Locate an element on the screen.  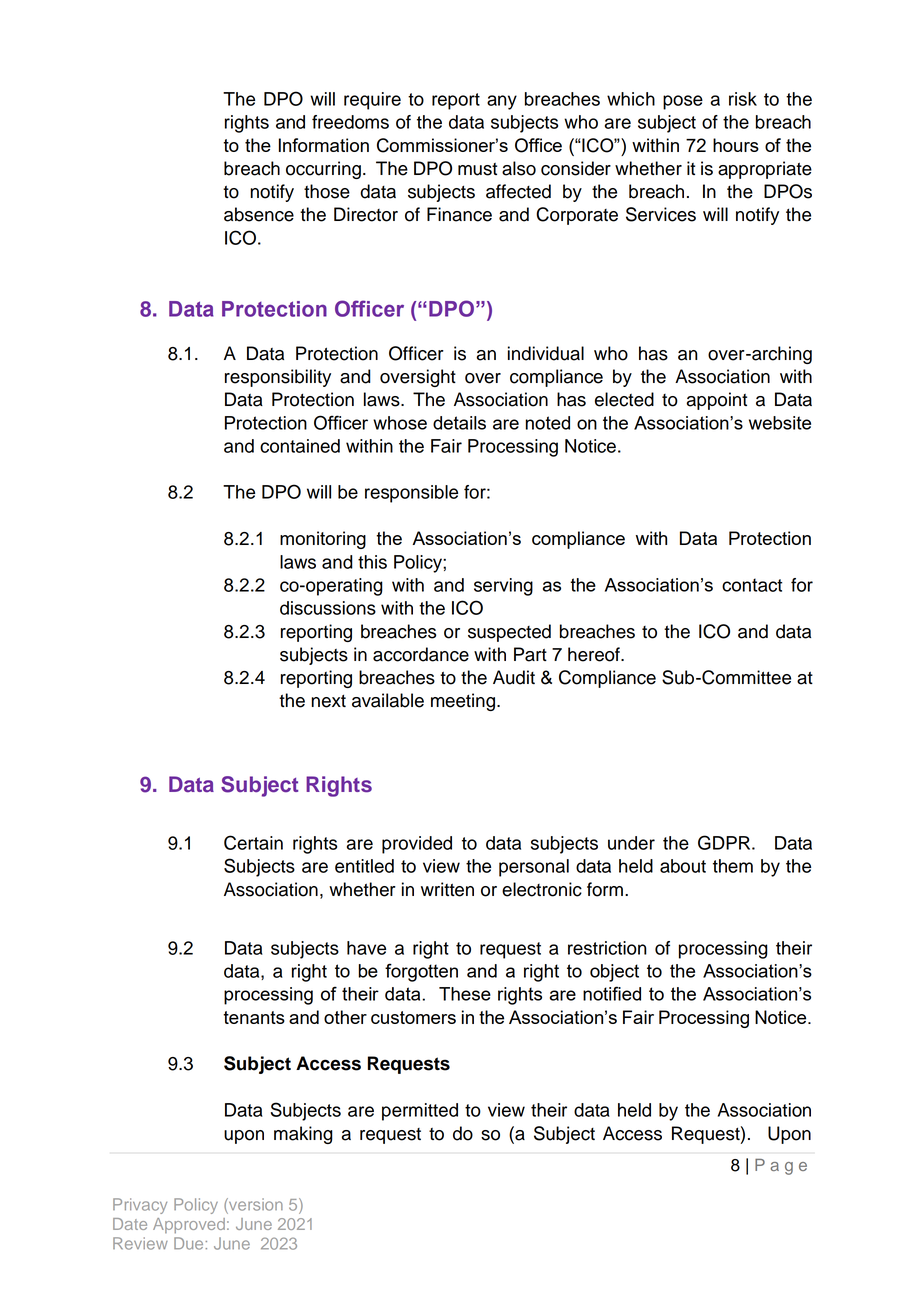
about is located at coordinates (683, 866).
